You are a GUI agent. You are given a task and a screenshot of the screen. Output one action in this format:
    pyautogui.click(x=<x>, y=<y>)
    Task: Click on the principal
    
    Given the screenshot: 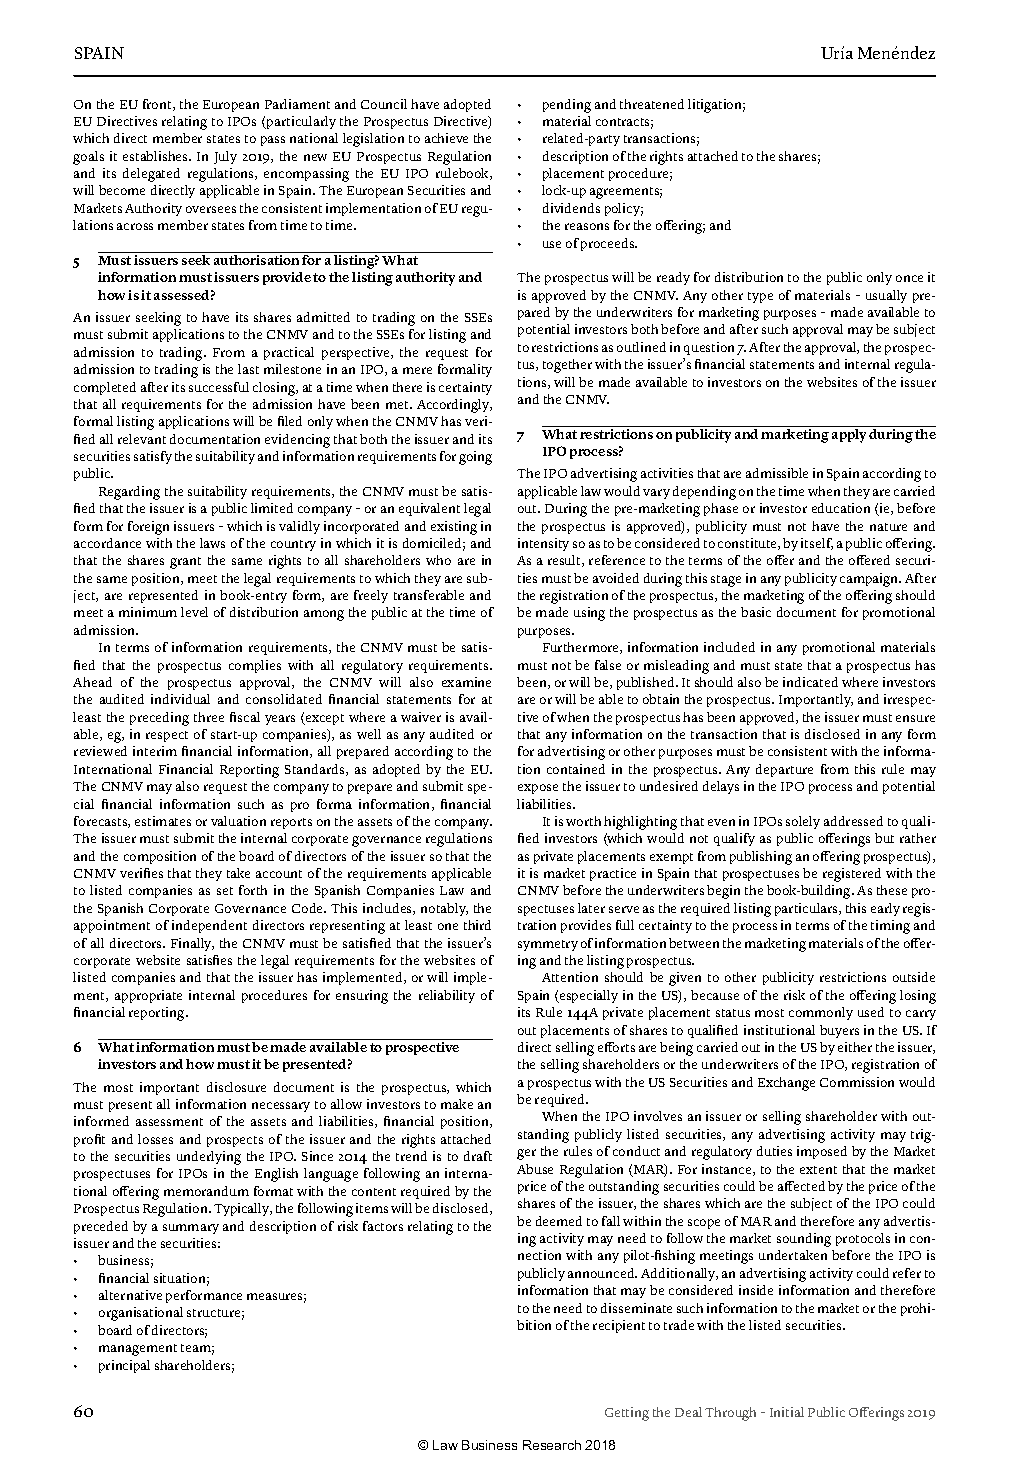 What is the action you would take?
    pyautogui.click(x=124, y=1366)
